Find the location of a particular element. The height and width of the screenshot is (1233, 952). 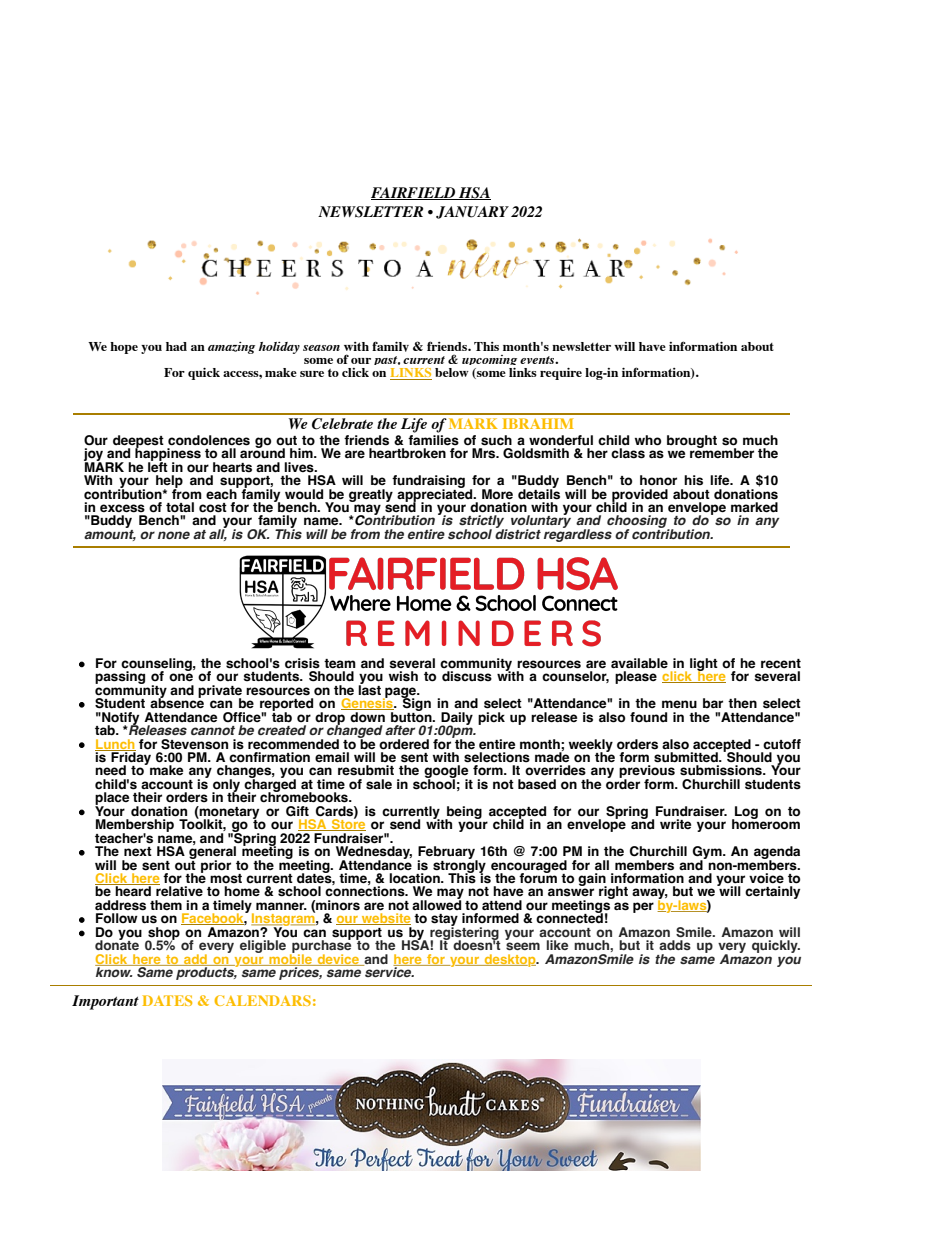

private is located at coordinates (220, 692).
